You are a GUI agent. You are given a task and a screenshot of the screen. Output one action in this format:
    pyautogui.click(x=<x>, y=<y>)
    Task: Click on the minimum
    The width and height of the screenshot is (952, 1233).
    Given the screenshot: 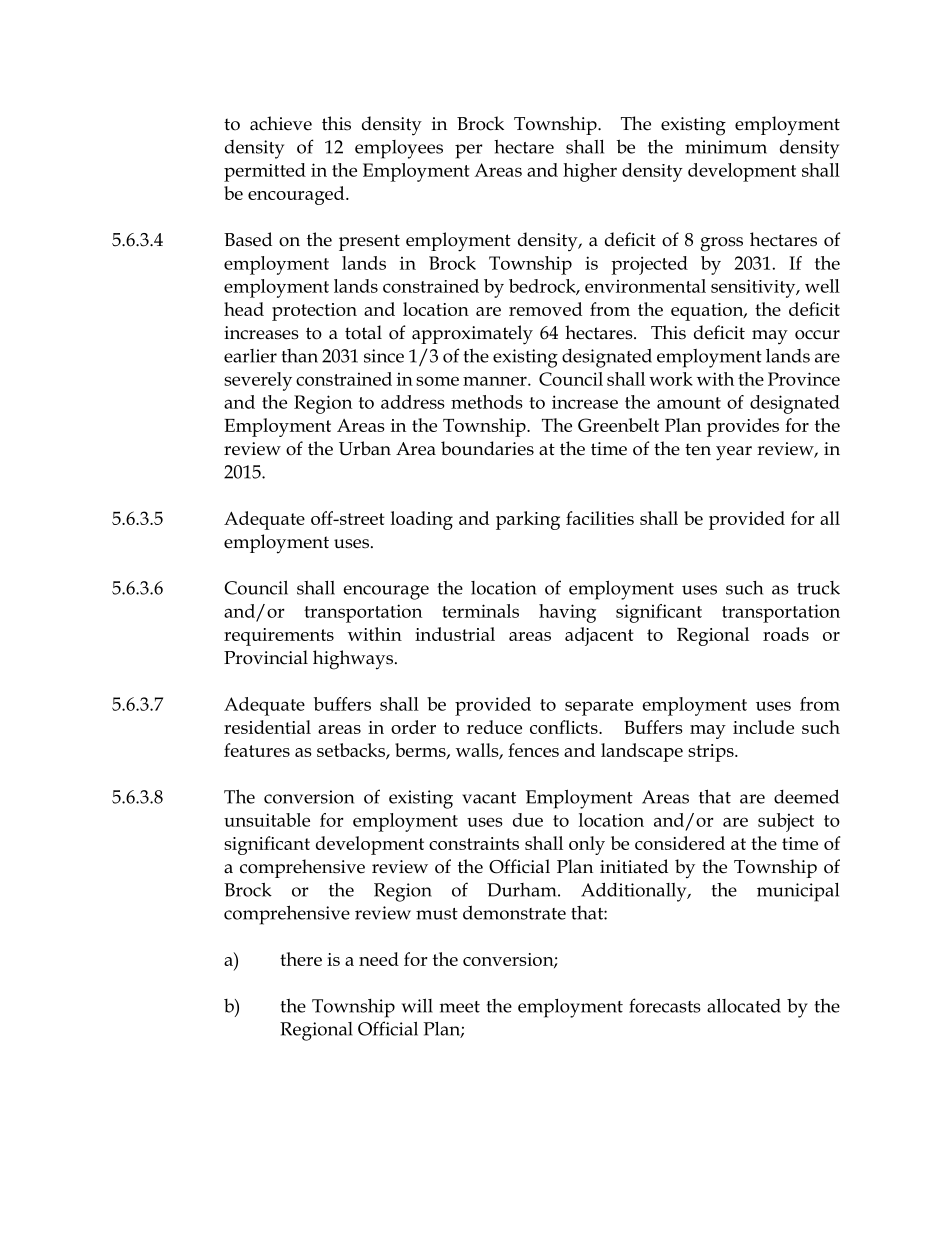 What is the action you would take?
    pyautogui.click(x=726, y=147)
